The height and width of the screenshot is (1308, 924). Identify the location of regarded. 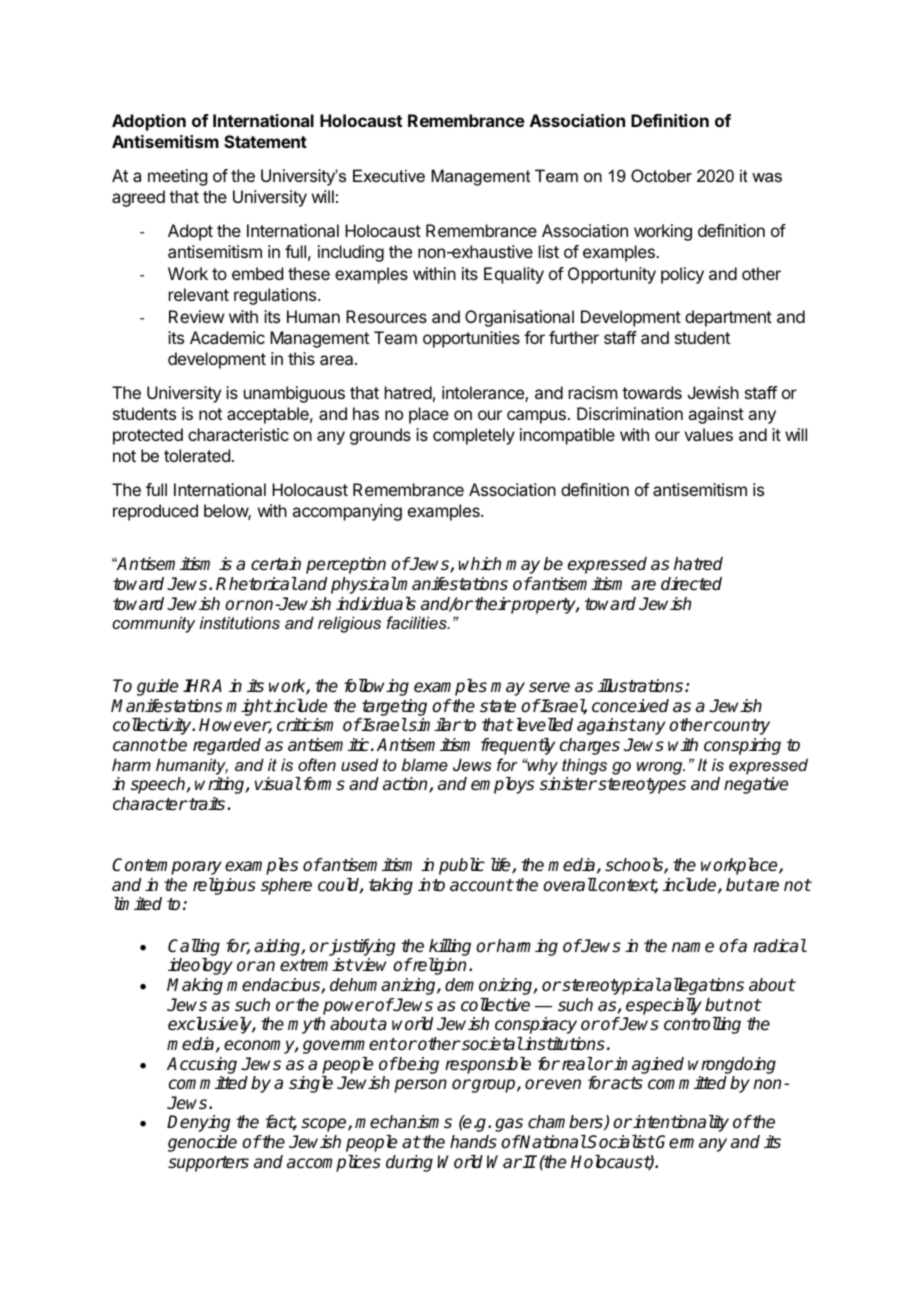
(227, 746).
